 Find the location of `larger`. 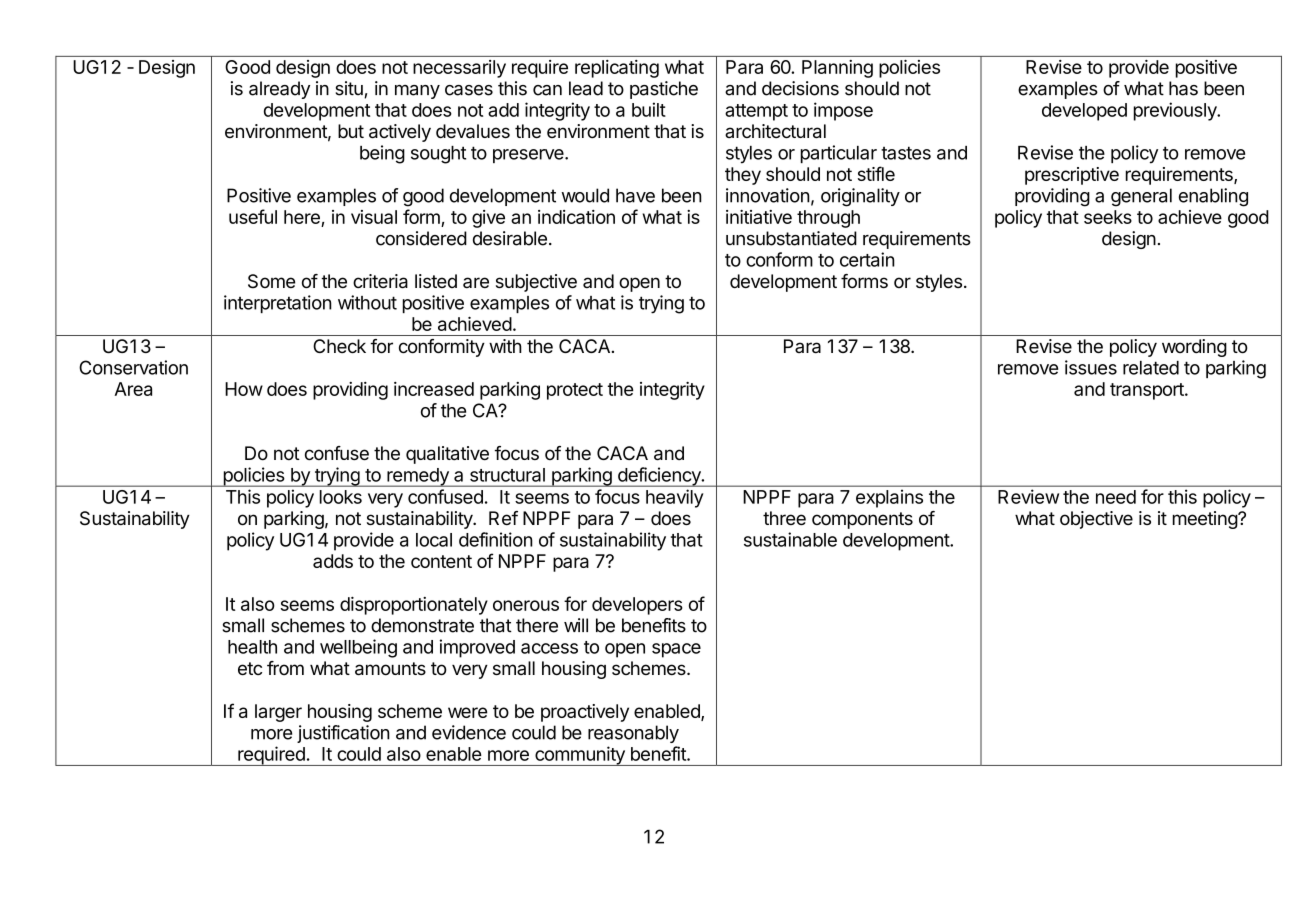

larger is located at coordinates (278, 713).
